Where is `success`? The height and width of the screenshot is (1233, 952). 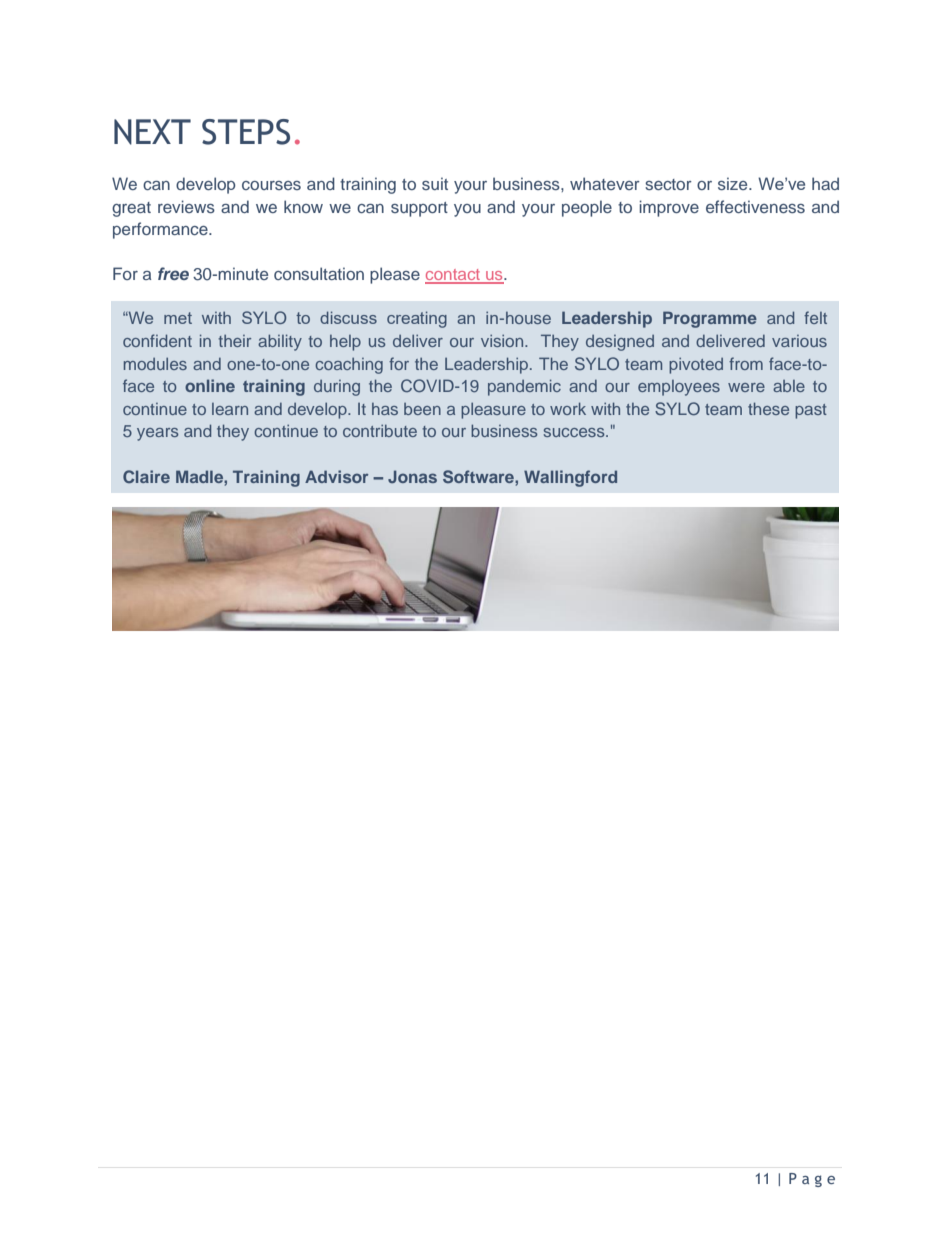 success is located at coordinates (575, 432).
